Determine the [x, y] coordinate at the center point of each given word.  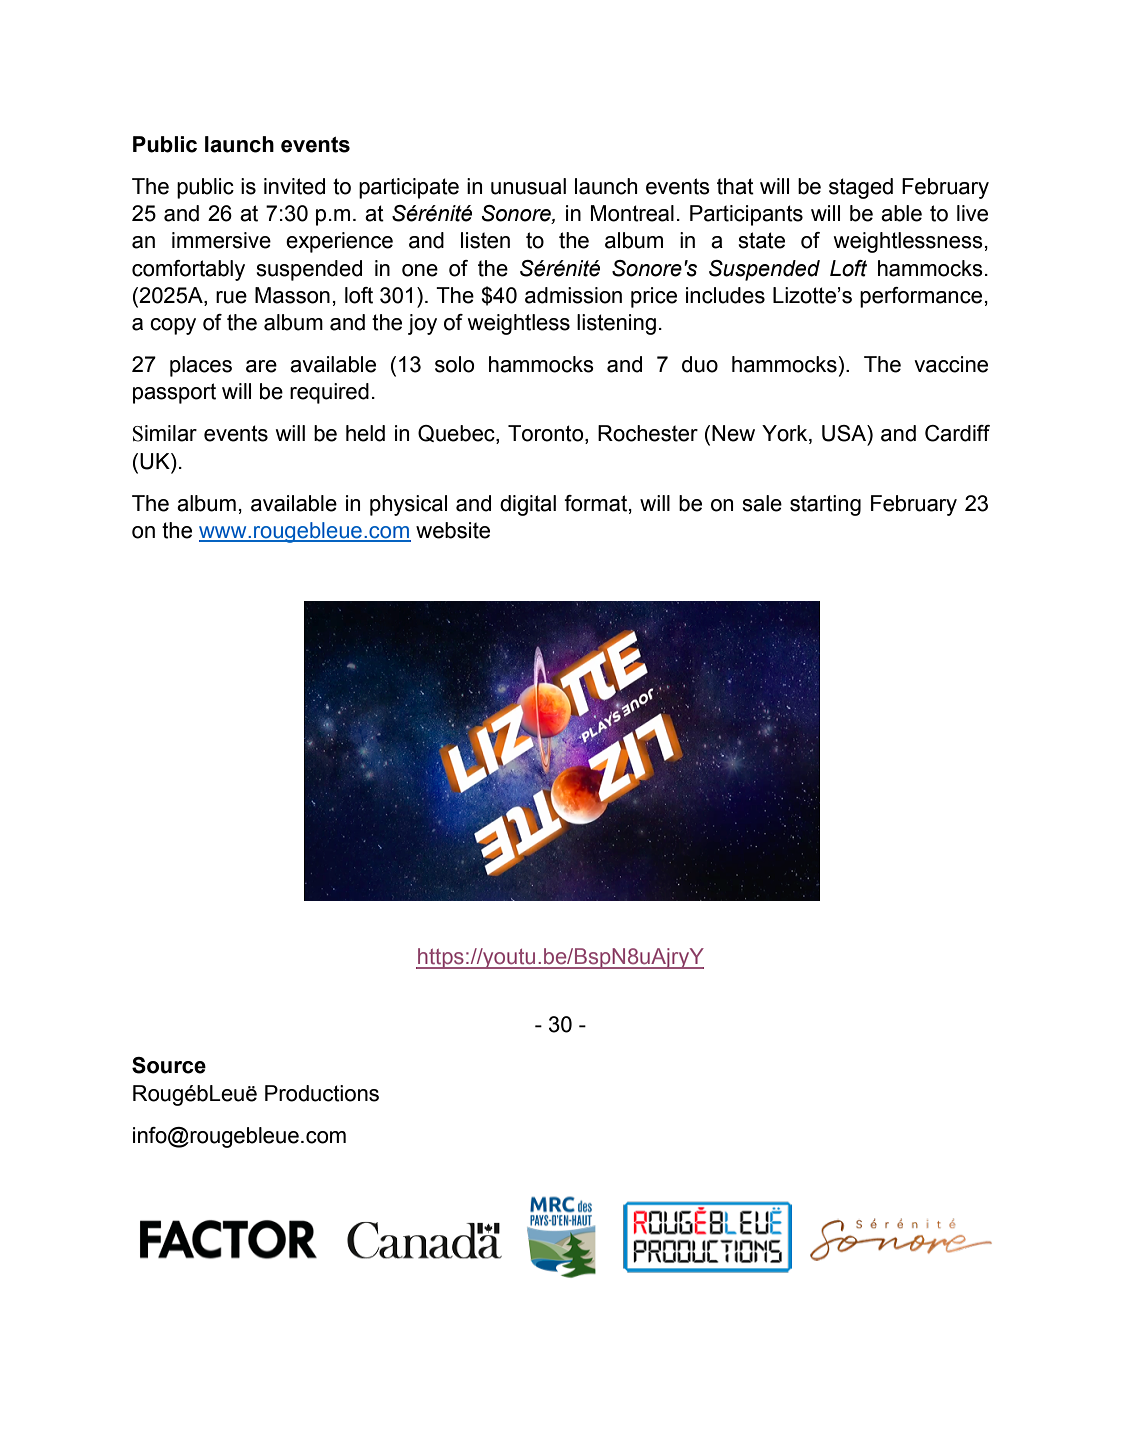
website [453, 530]
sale [762, 503]
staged [861, 188]
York [786, 434]
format [595, 503]
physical [408, 505]
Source [169, 1065]
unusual [528, 186]
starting [825, 505]
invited [294, 186]
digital [528, 505]
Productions [322, 1093]
